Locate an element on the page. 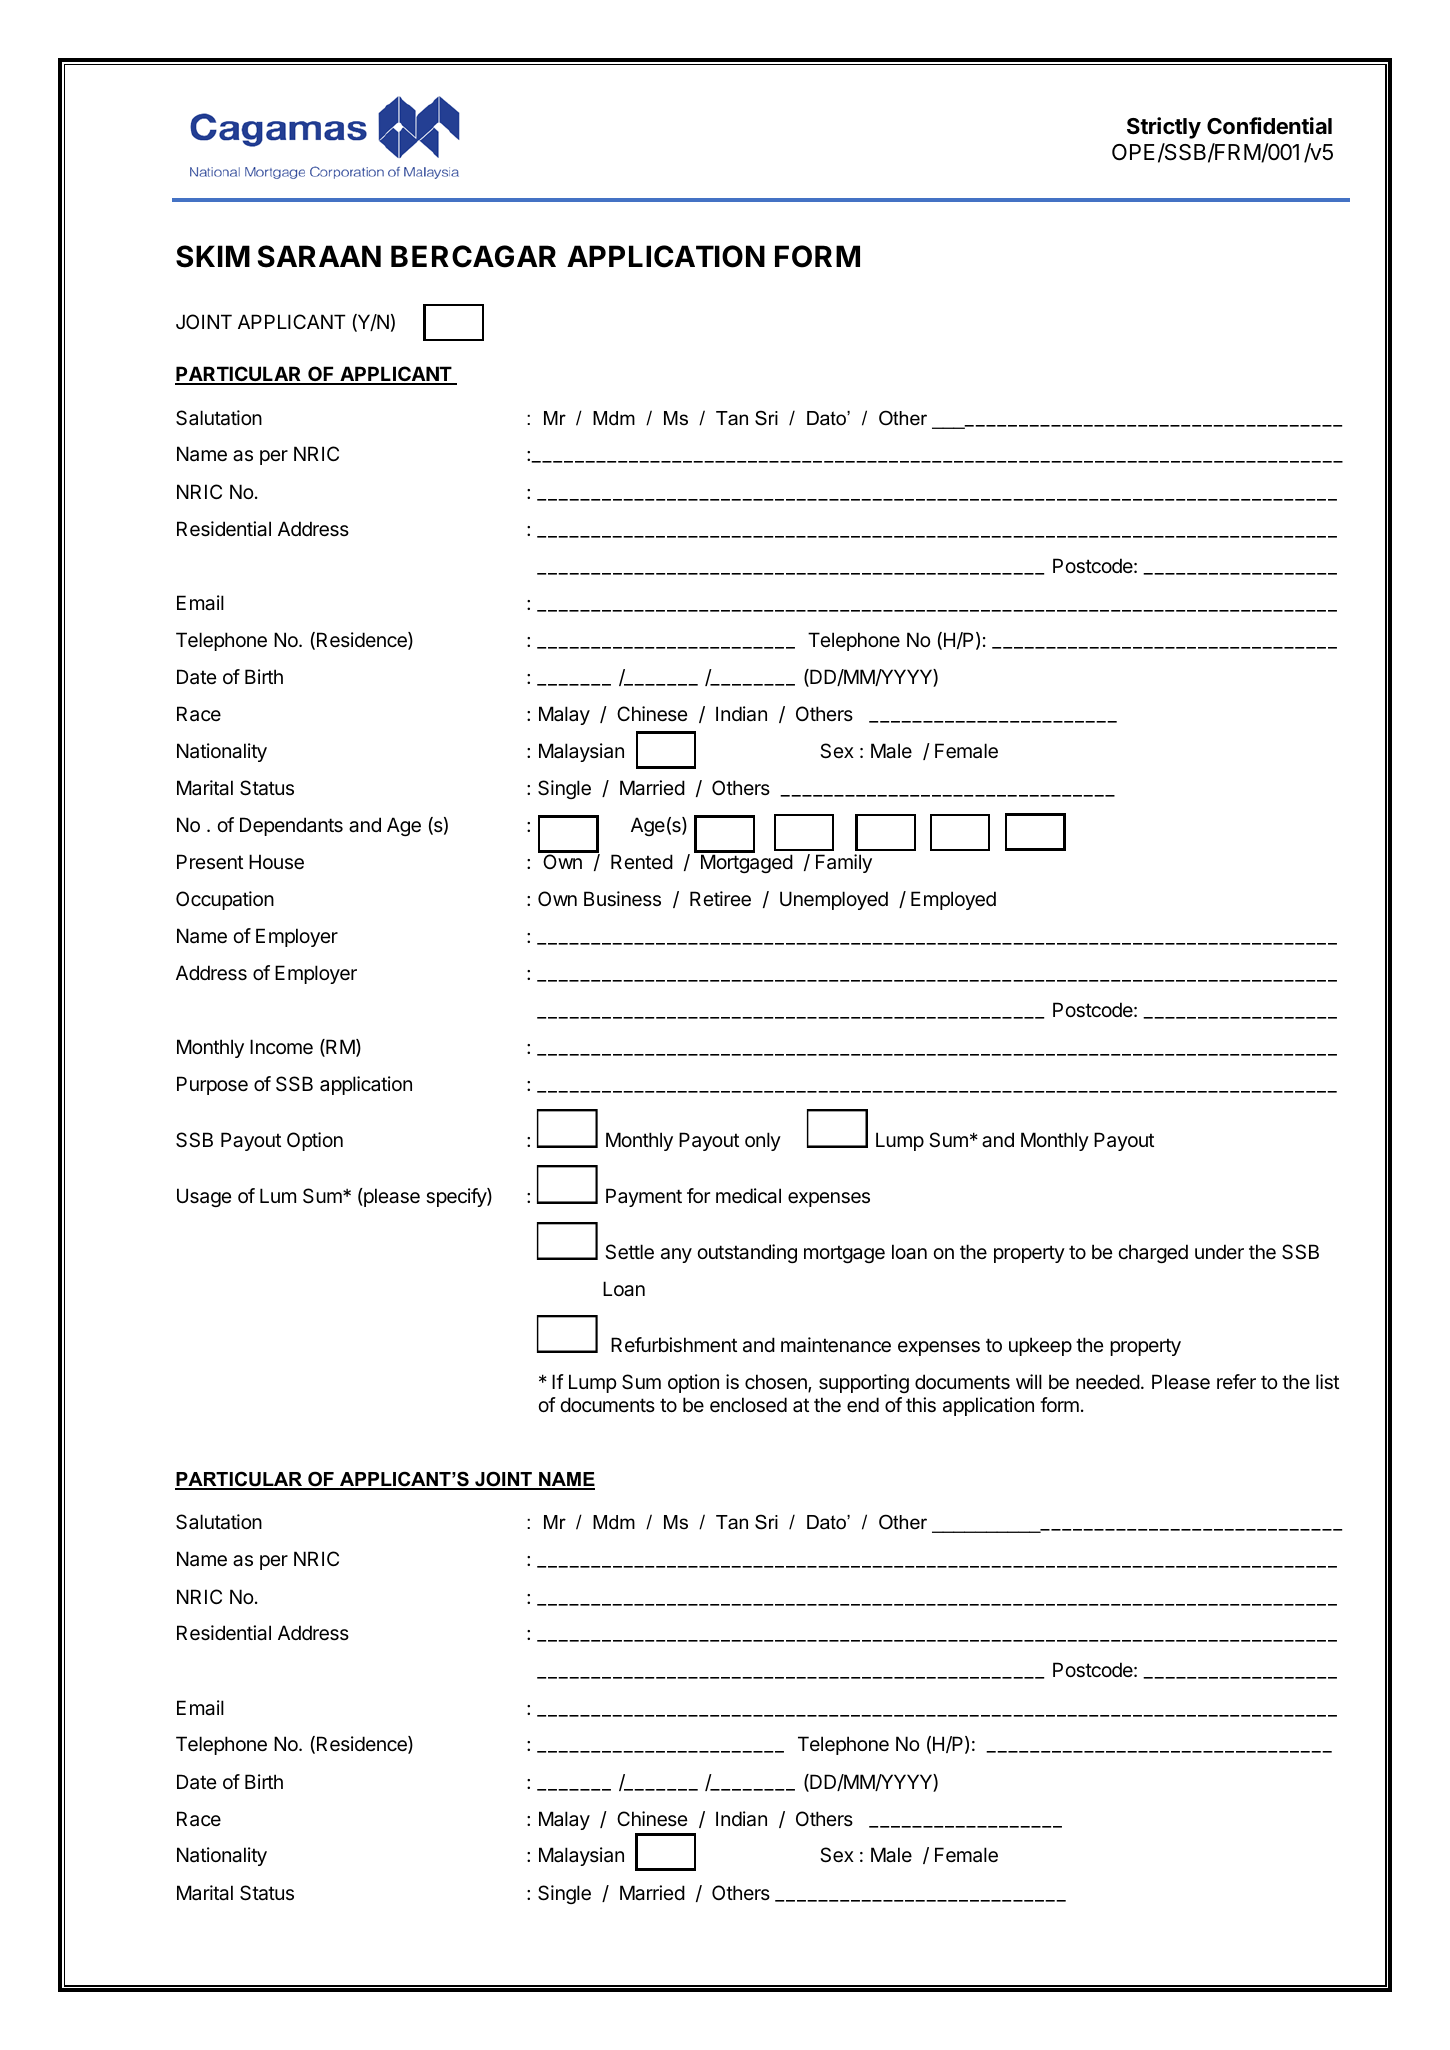 The image size is (1450, 2050). Purpose is located at coordinates (212, 1085).
